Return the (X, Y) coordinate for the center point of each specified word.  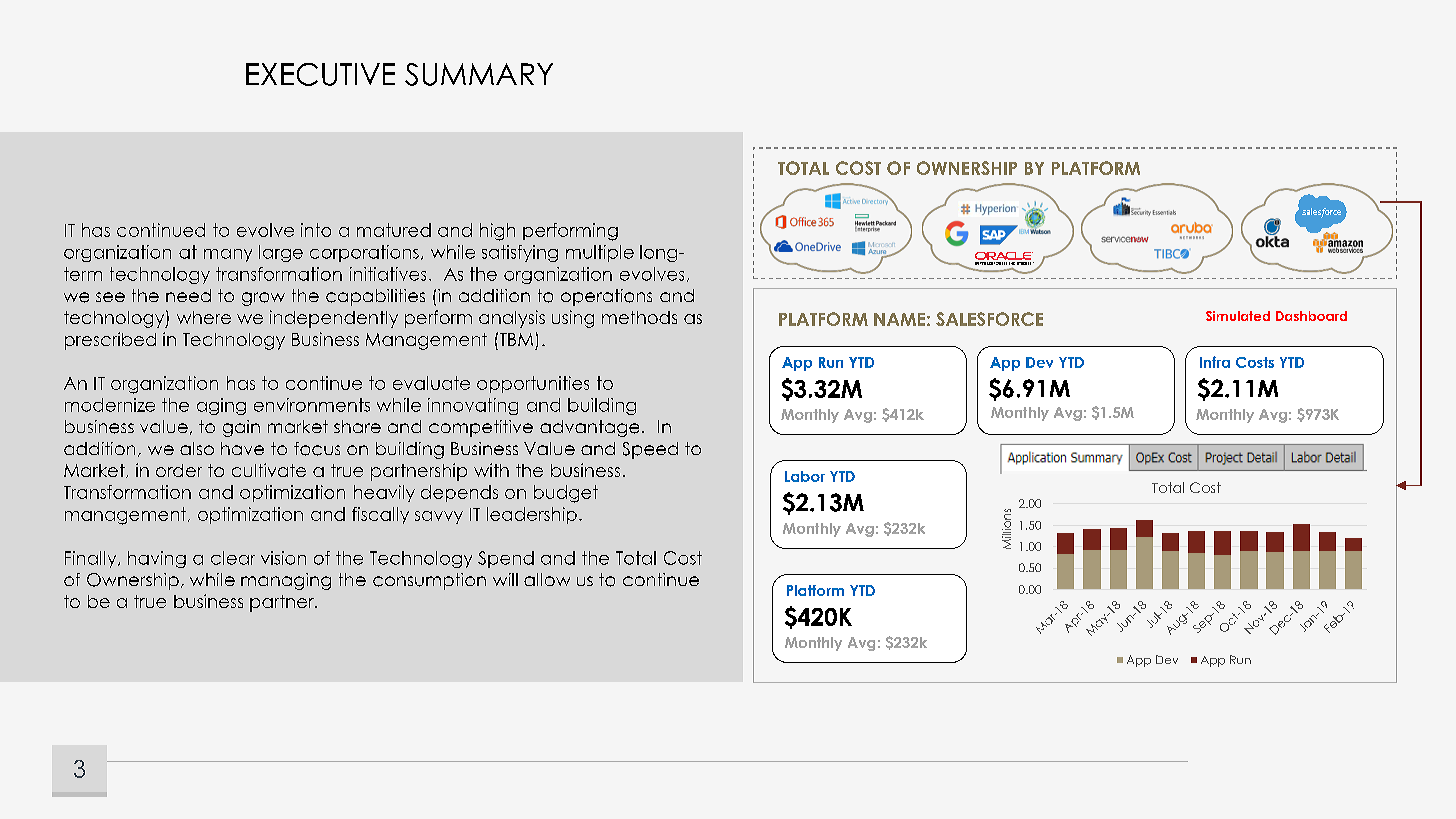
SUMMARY (479, 74)
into (316, 230)
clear (233, 558)
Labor (805, 476)
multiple (600, 253)
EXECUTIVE (320, 74)
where (204, 317)
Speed (650, 450)
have (242, 448)
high (497, 232)
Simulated (1238, 316)
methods (639, 317)
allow (547, 579)
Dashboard (1311, 316)
